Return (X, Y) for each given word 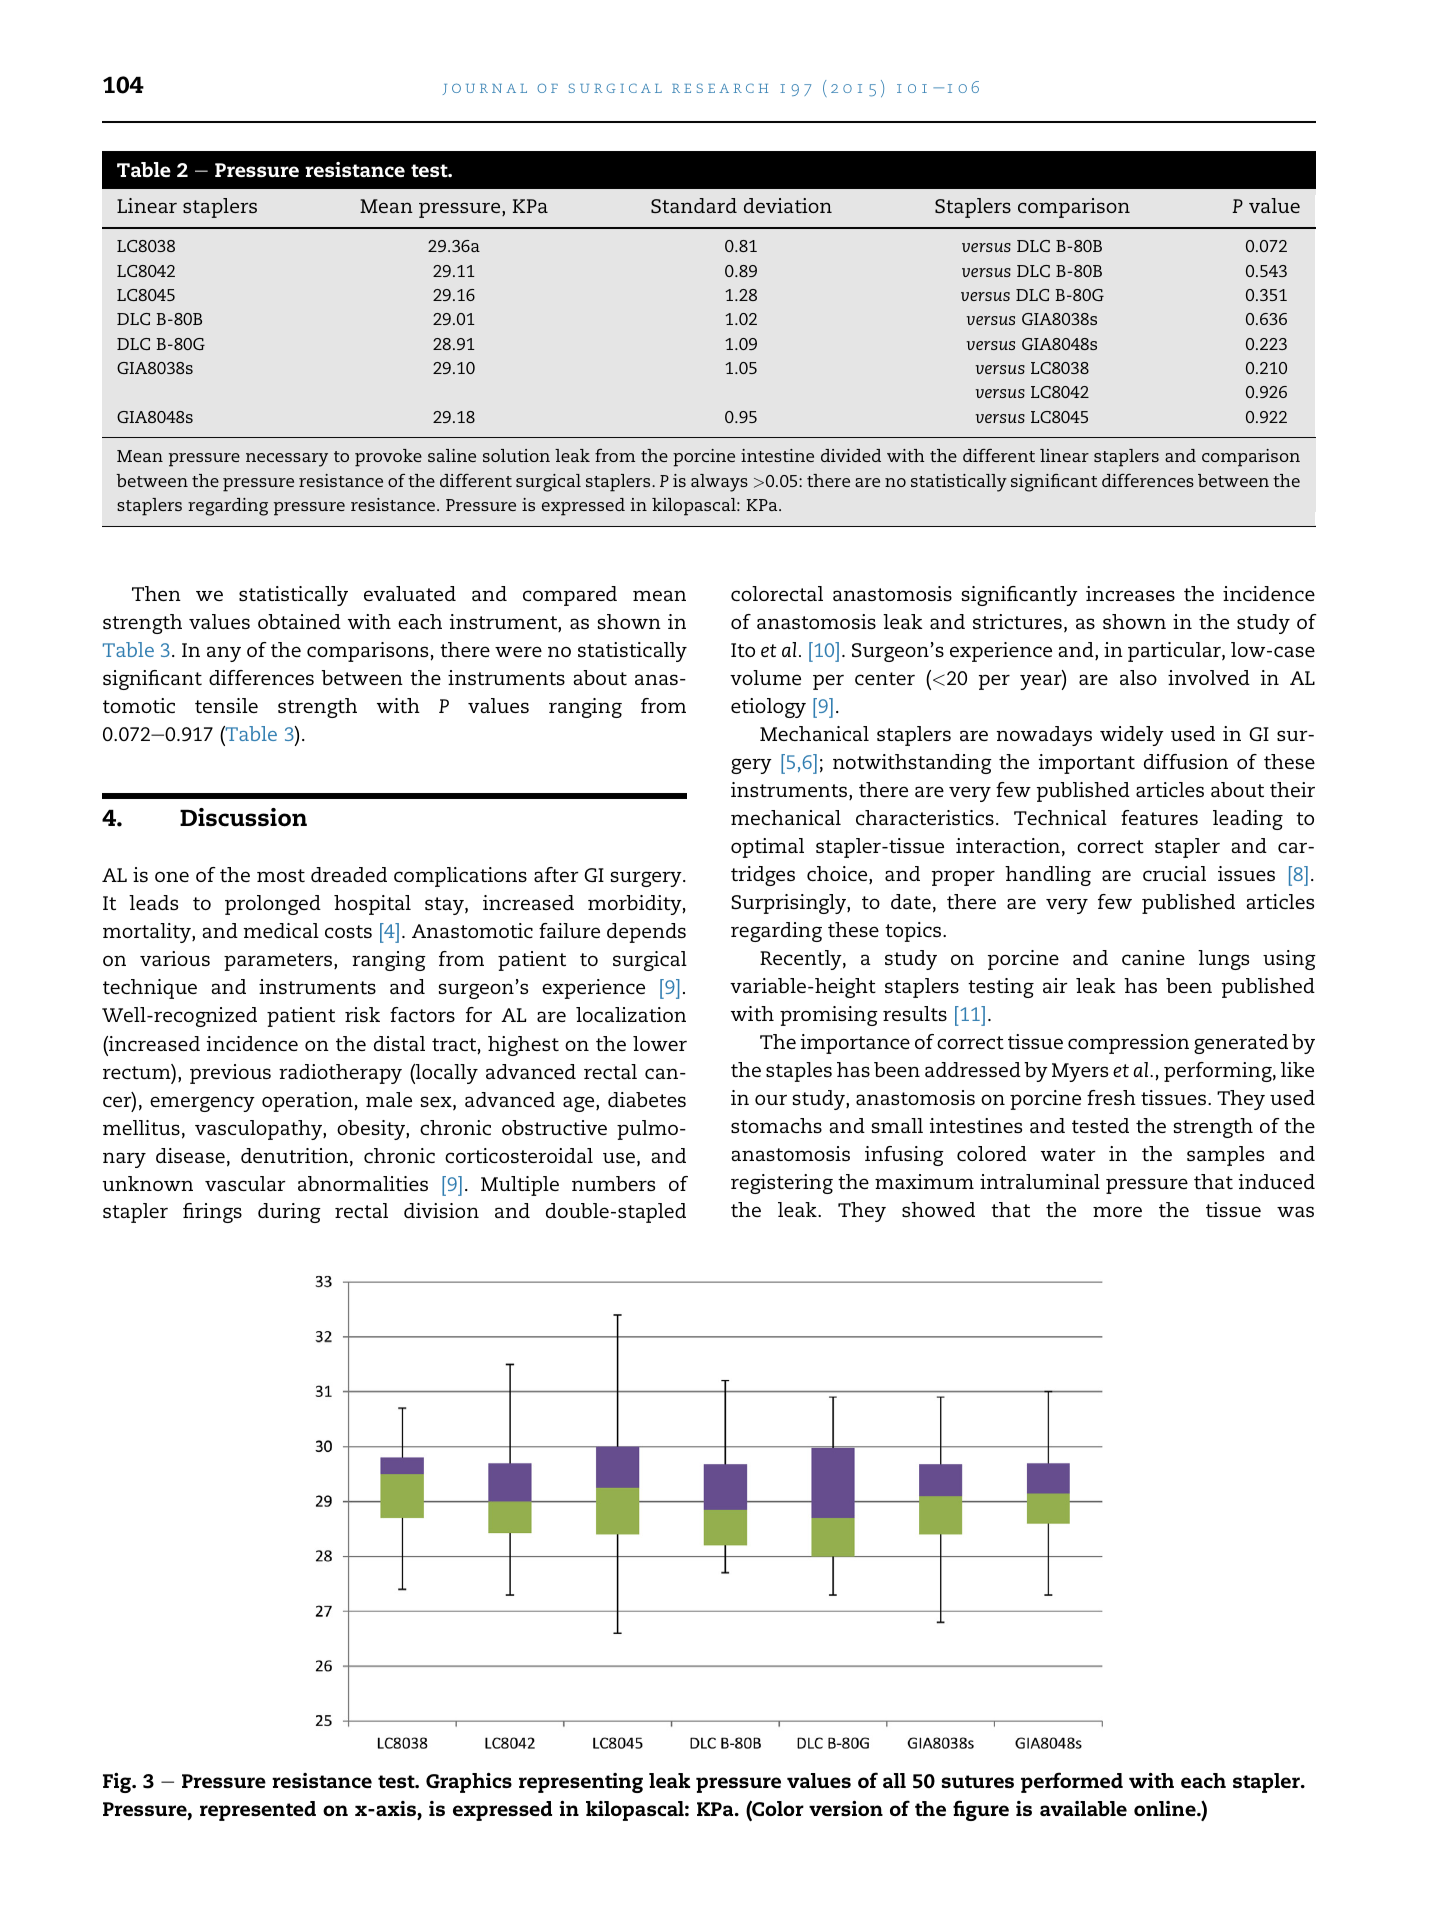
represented (258, 1811)
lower (660, 1043)
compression (1128, 1044)
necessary (287, 460)
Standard (694, 205)
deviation (788, 205)
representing (581, 1783)
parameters (279, 962)
